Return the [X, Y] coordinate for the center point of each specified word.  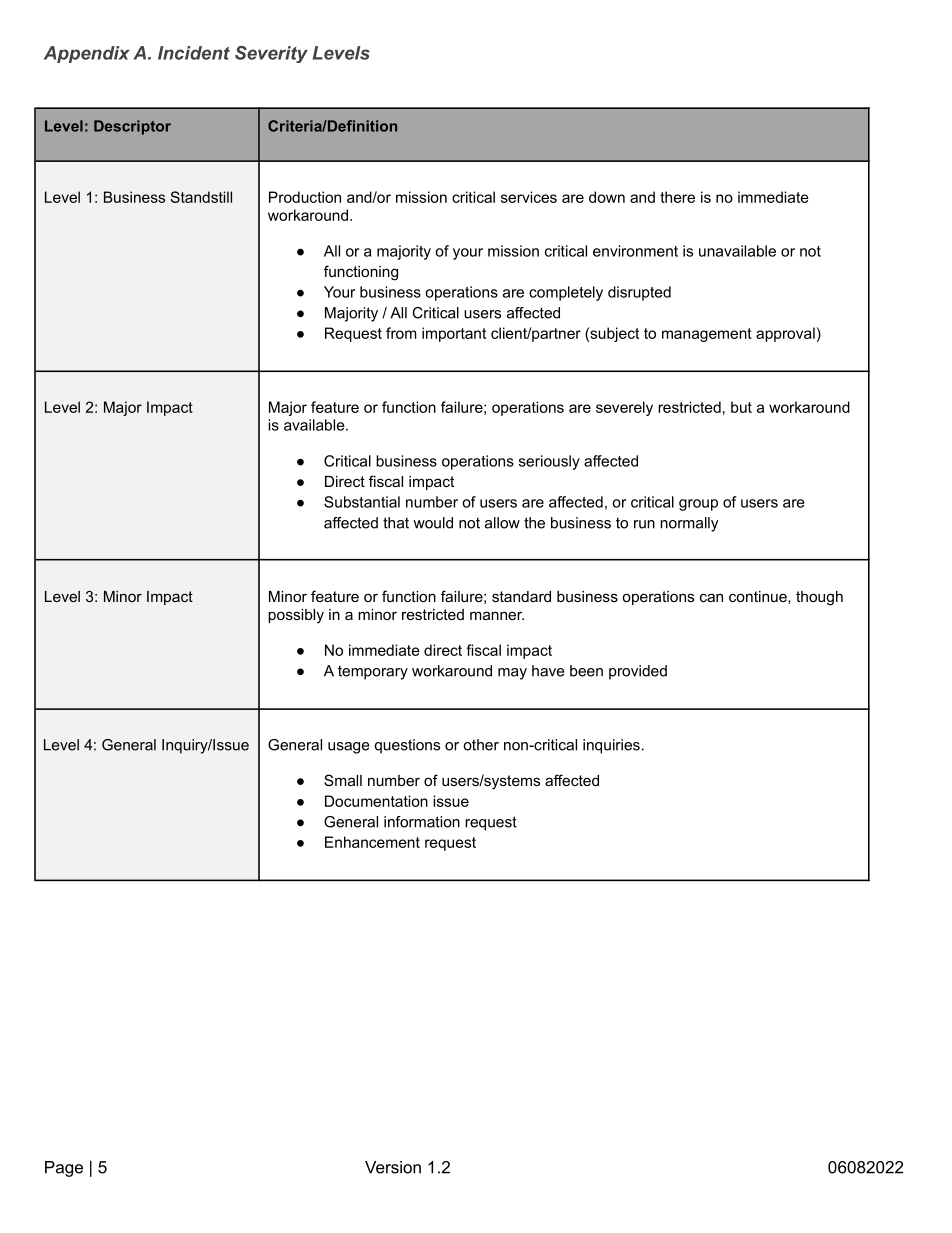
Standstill [201, 197]
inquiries [611, 746]
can [711, 597]
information [422, 822]
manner [497, 615]
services [529, 197]
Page [64, 1169]
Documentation [376, 801]
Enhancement [372, 842]
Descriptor [132, 127]
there [677, 197]
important [454, 334]
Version [393, 1167]
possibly [296, 616]
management [707, 335]
